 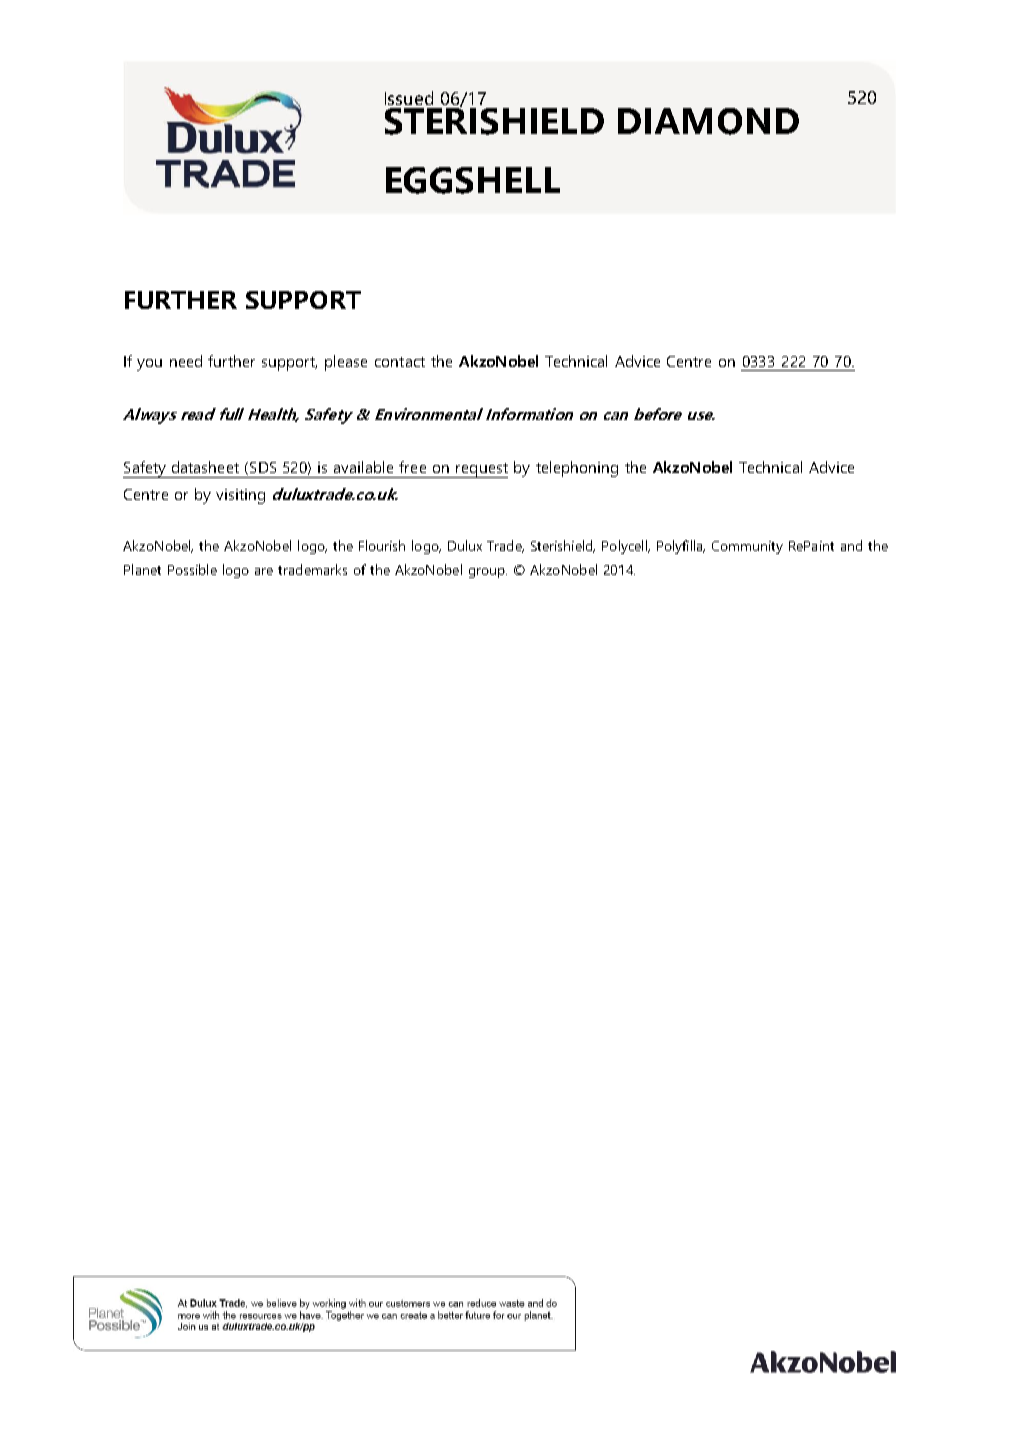 I want to click on free, so click(x=412, y=467).
